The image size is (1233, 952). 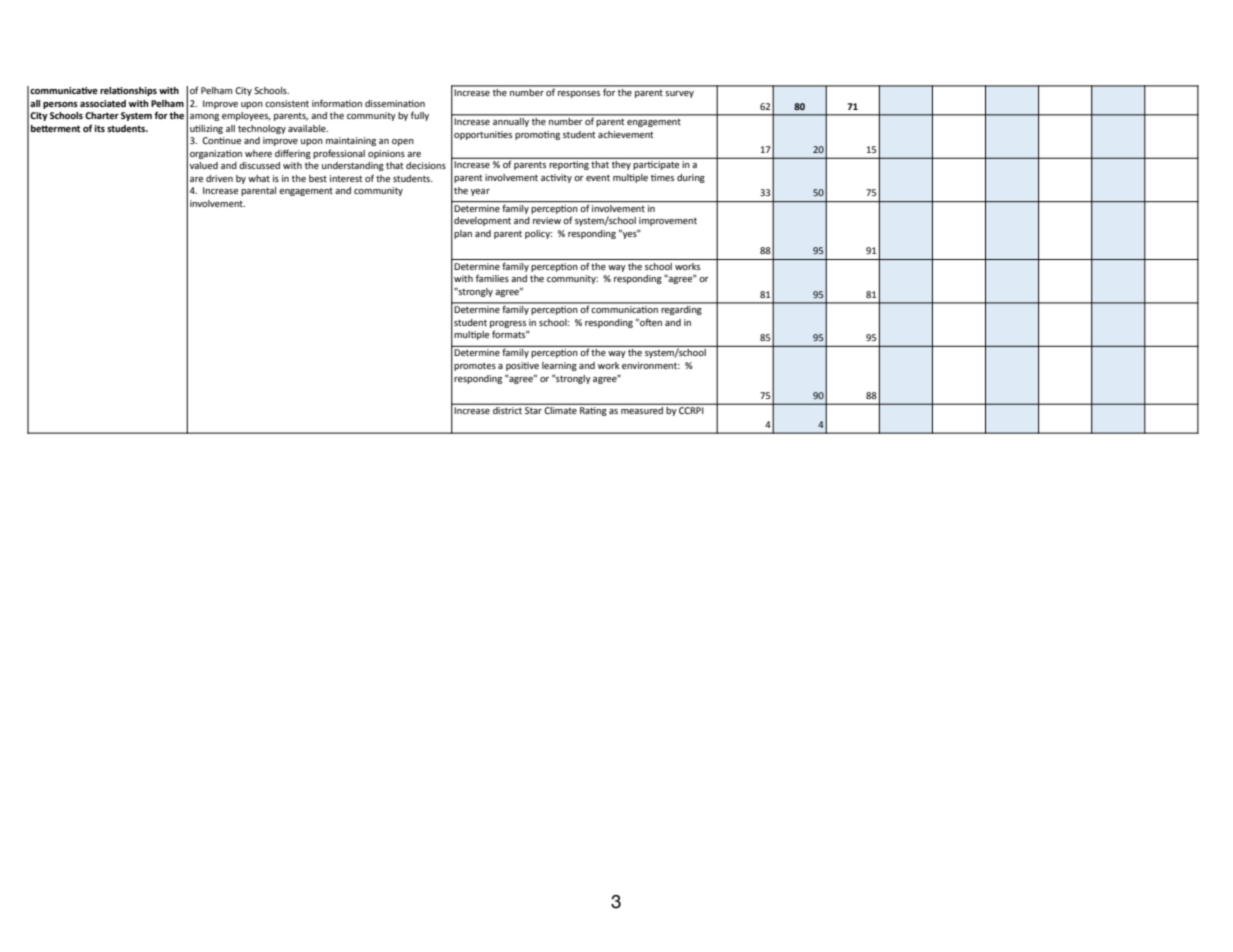 What do you see at coordinates (420, 116) in the document?
I see `fully` at bounding box center [420, 116].
